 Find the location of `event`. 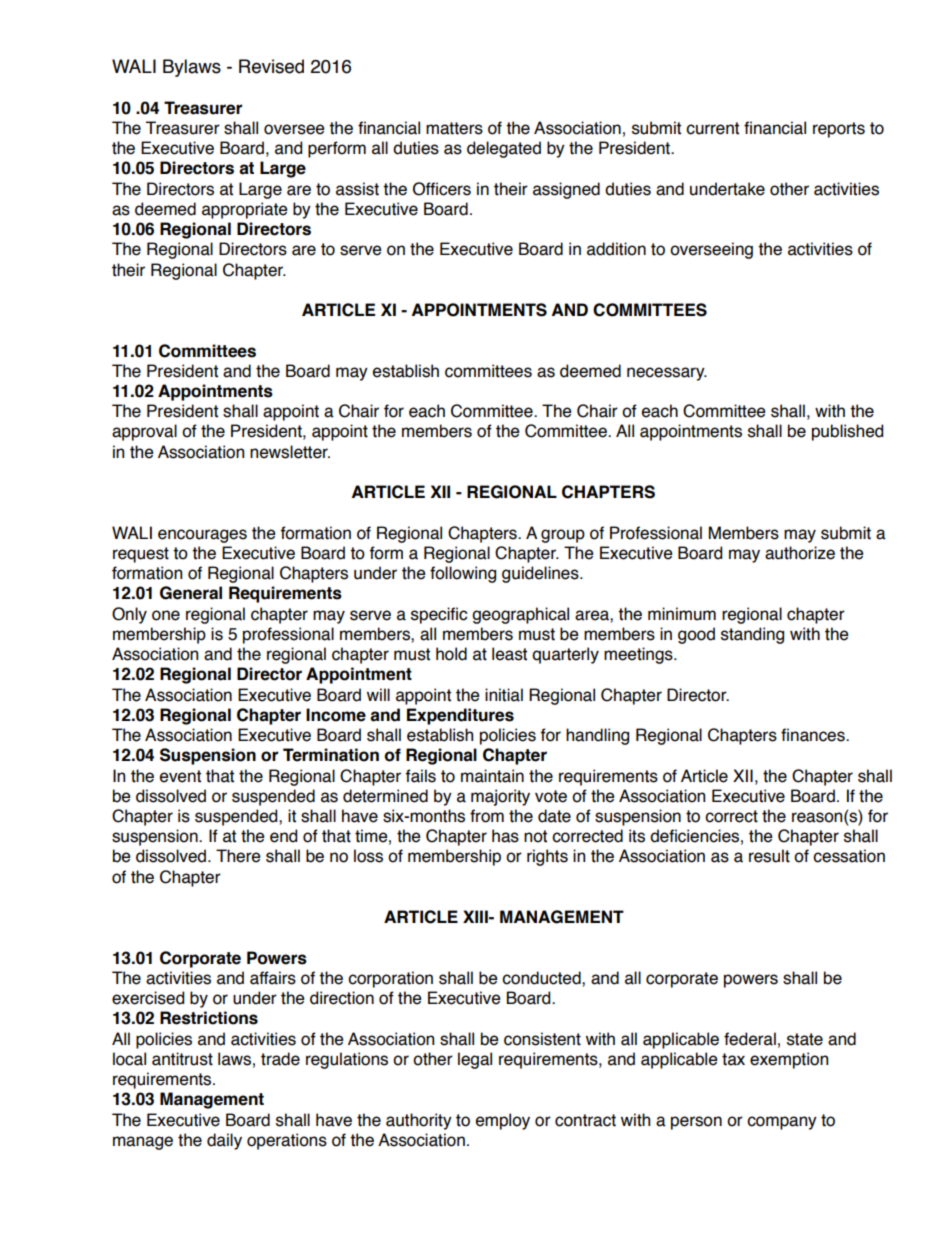

event is located at coordinates (180, 776).
